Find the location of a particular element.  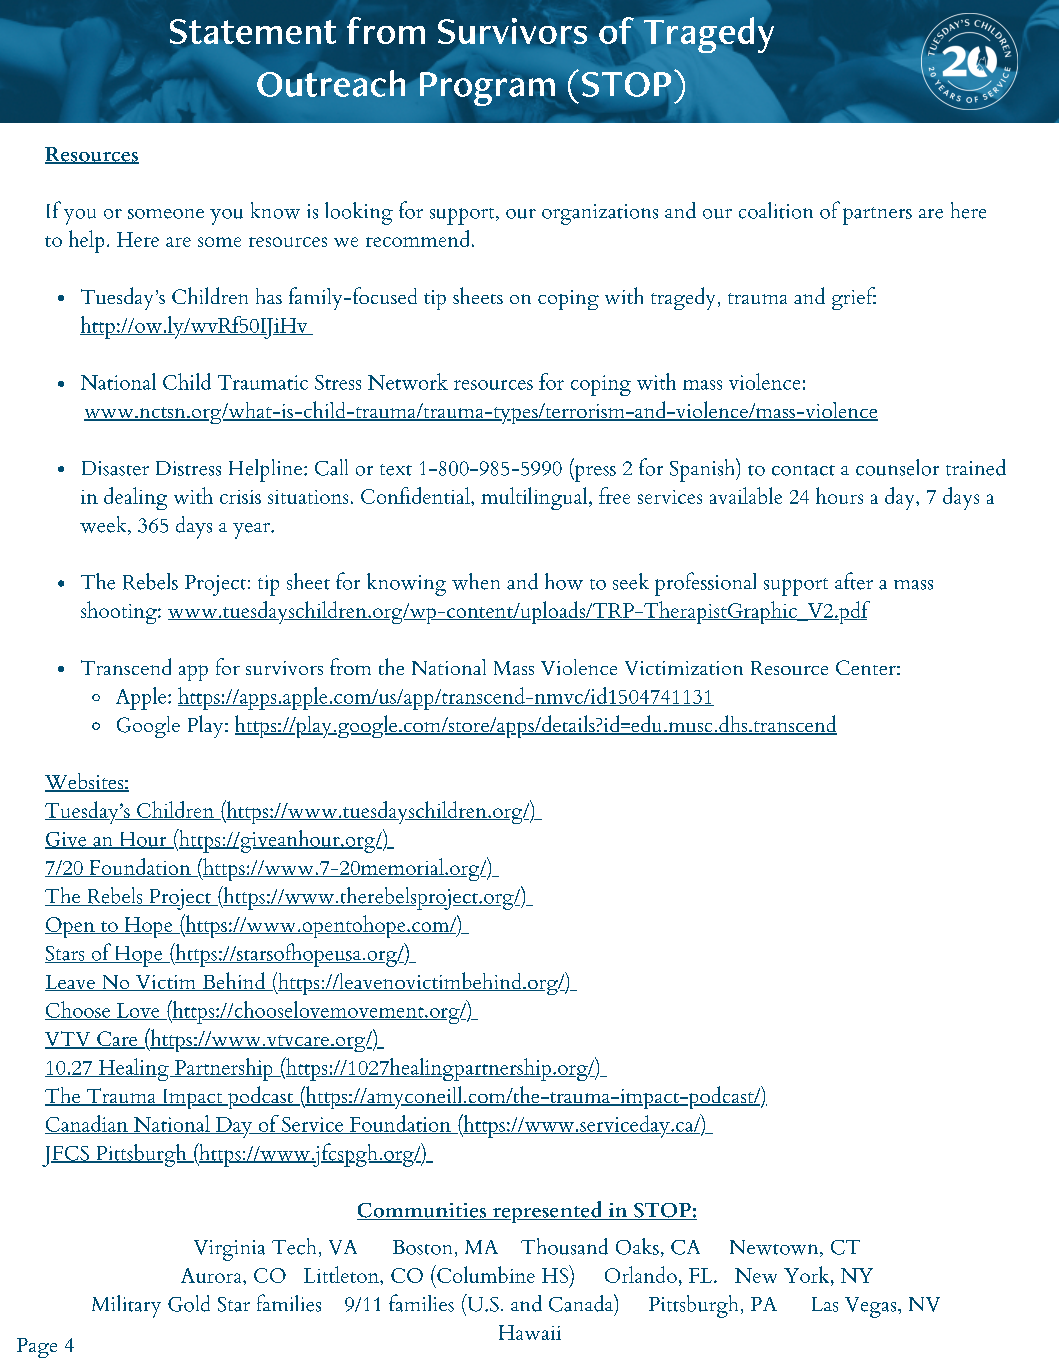

Statement is located at coordinates (253, 31).
